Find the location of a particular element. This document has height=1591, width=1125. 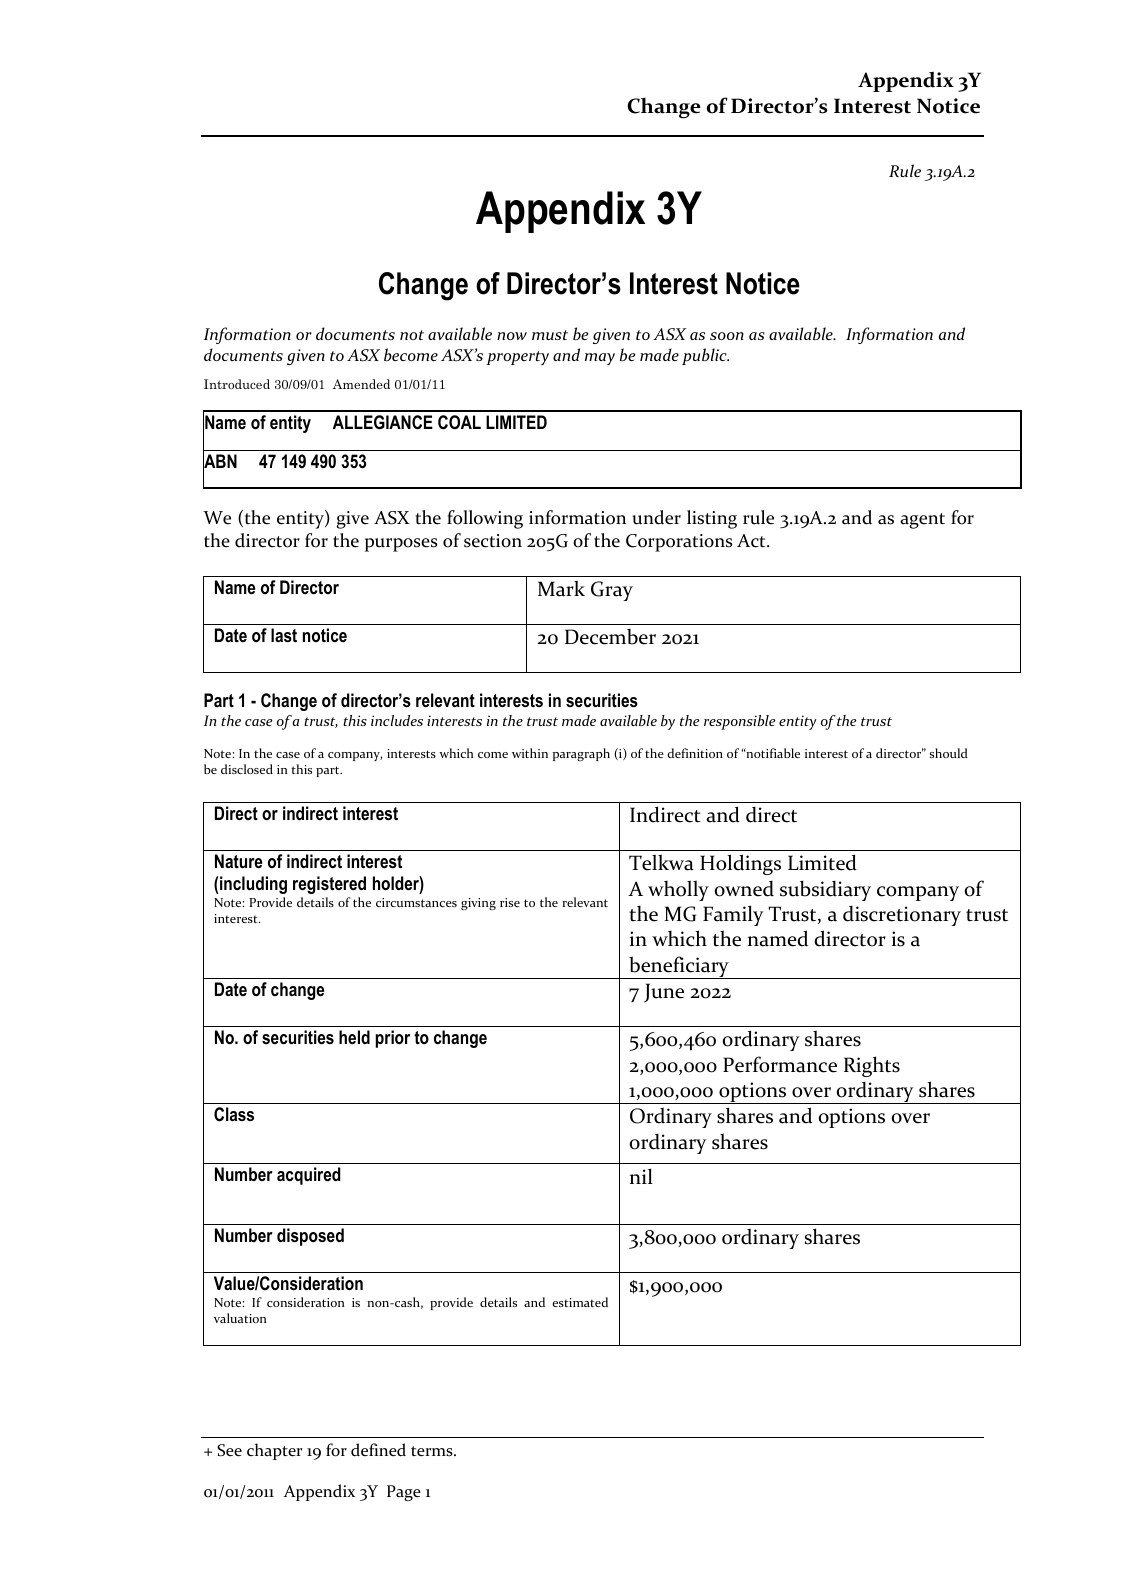

Amended is located at coordinates (361, 384).
